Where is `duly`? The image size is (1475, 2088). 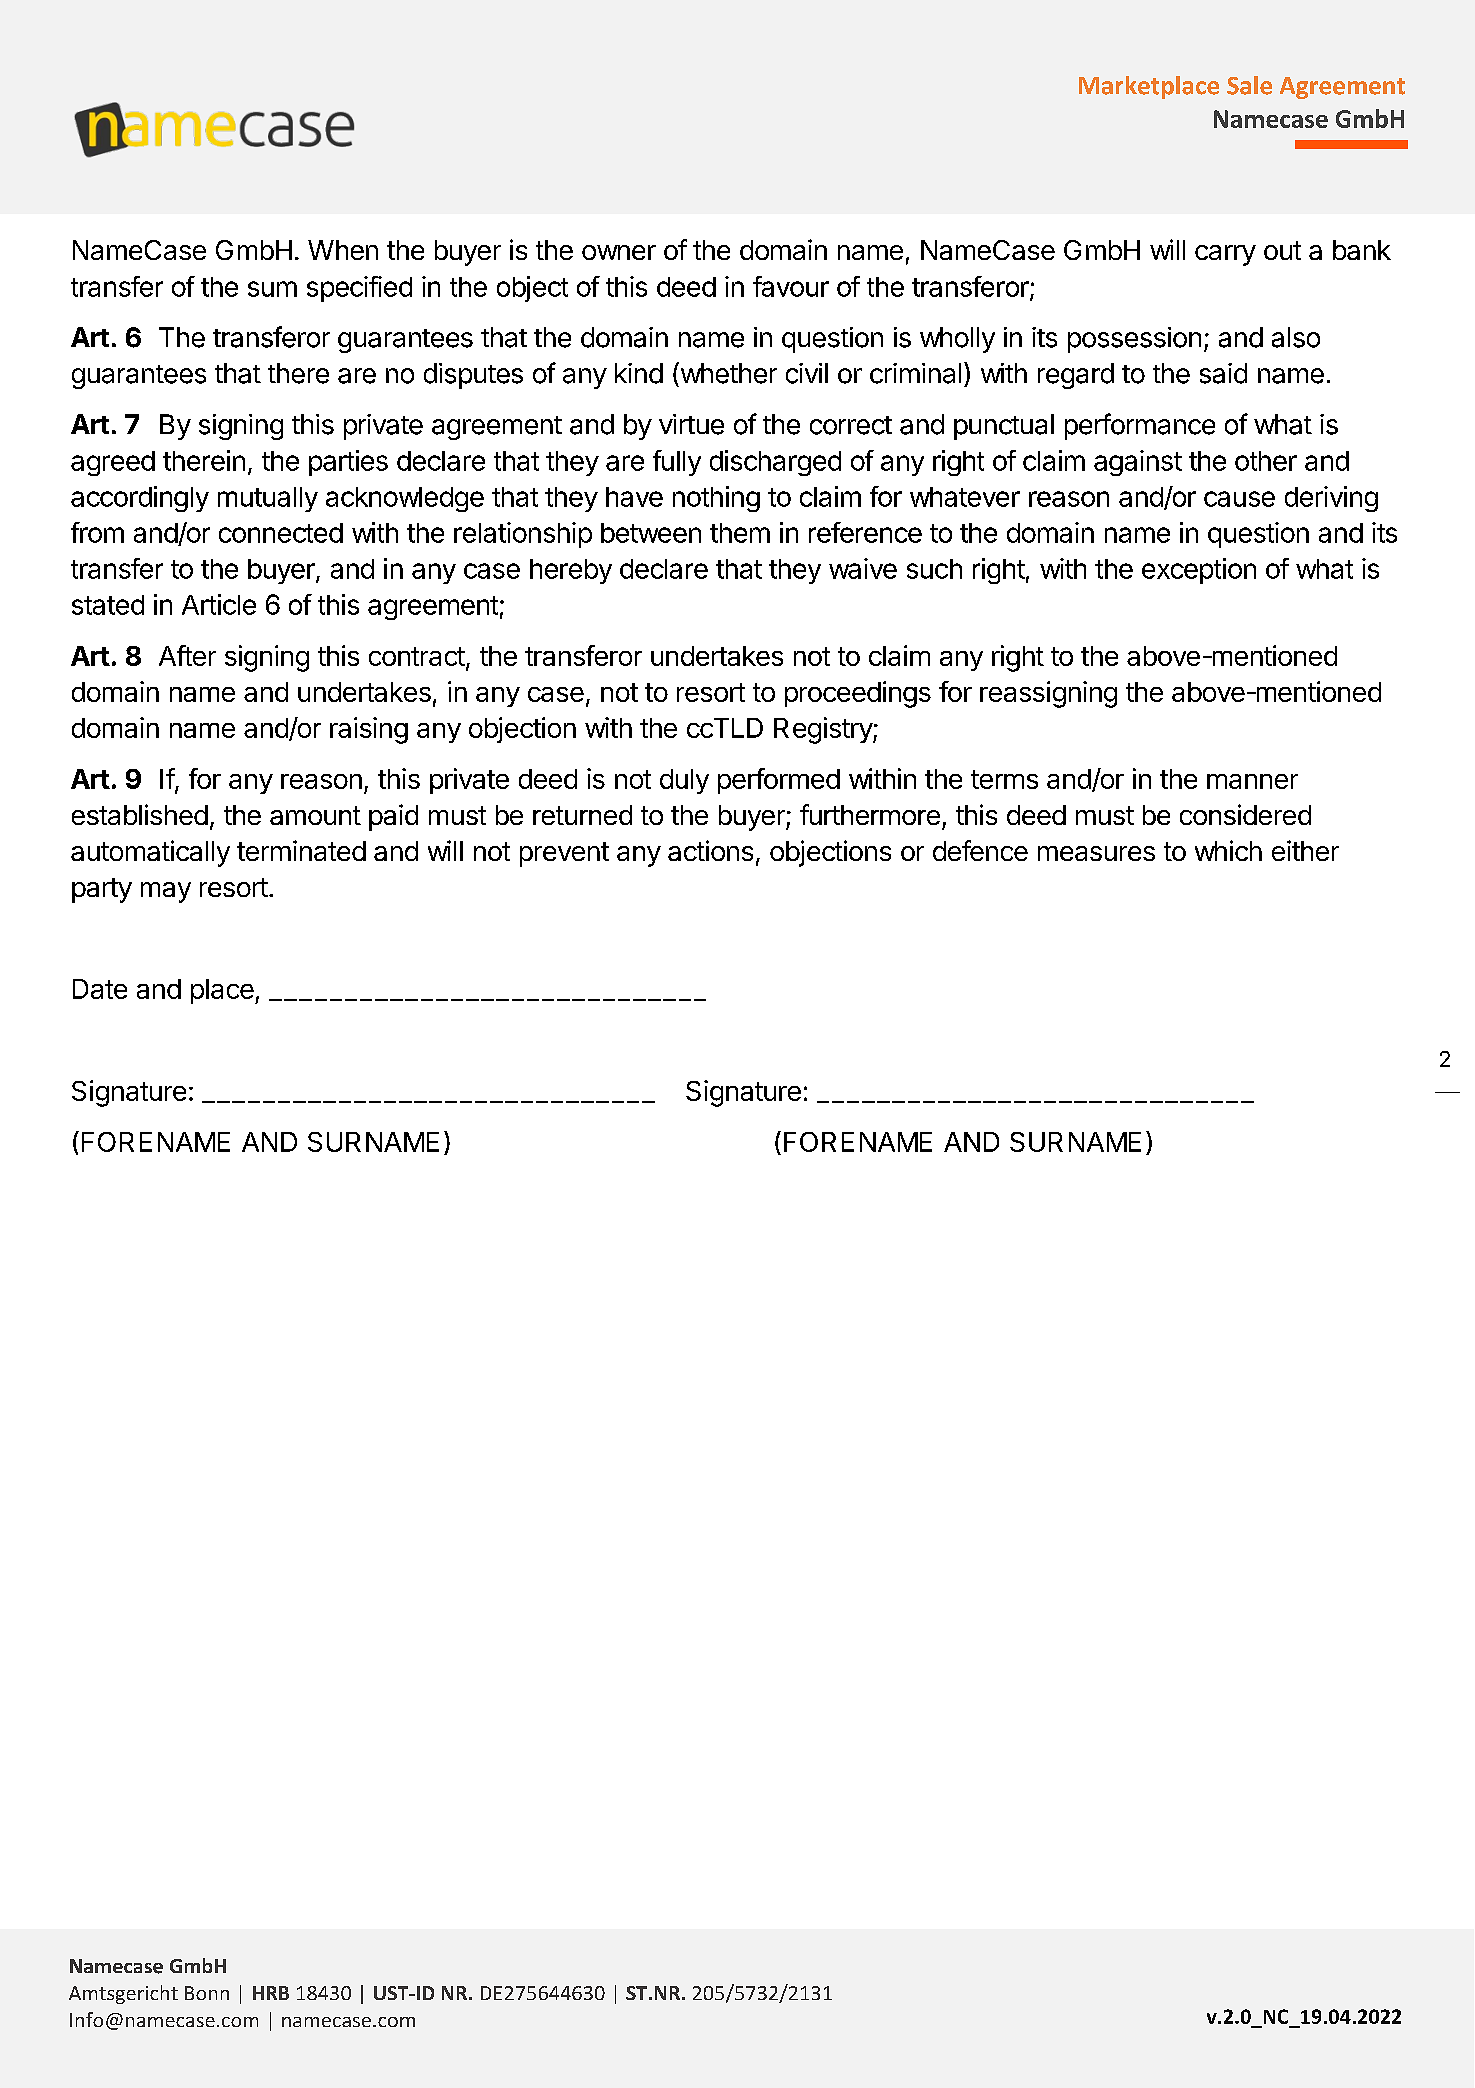
duly is located at coordinates (684, 781).
